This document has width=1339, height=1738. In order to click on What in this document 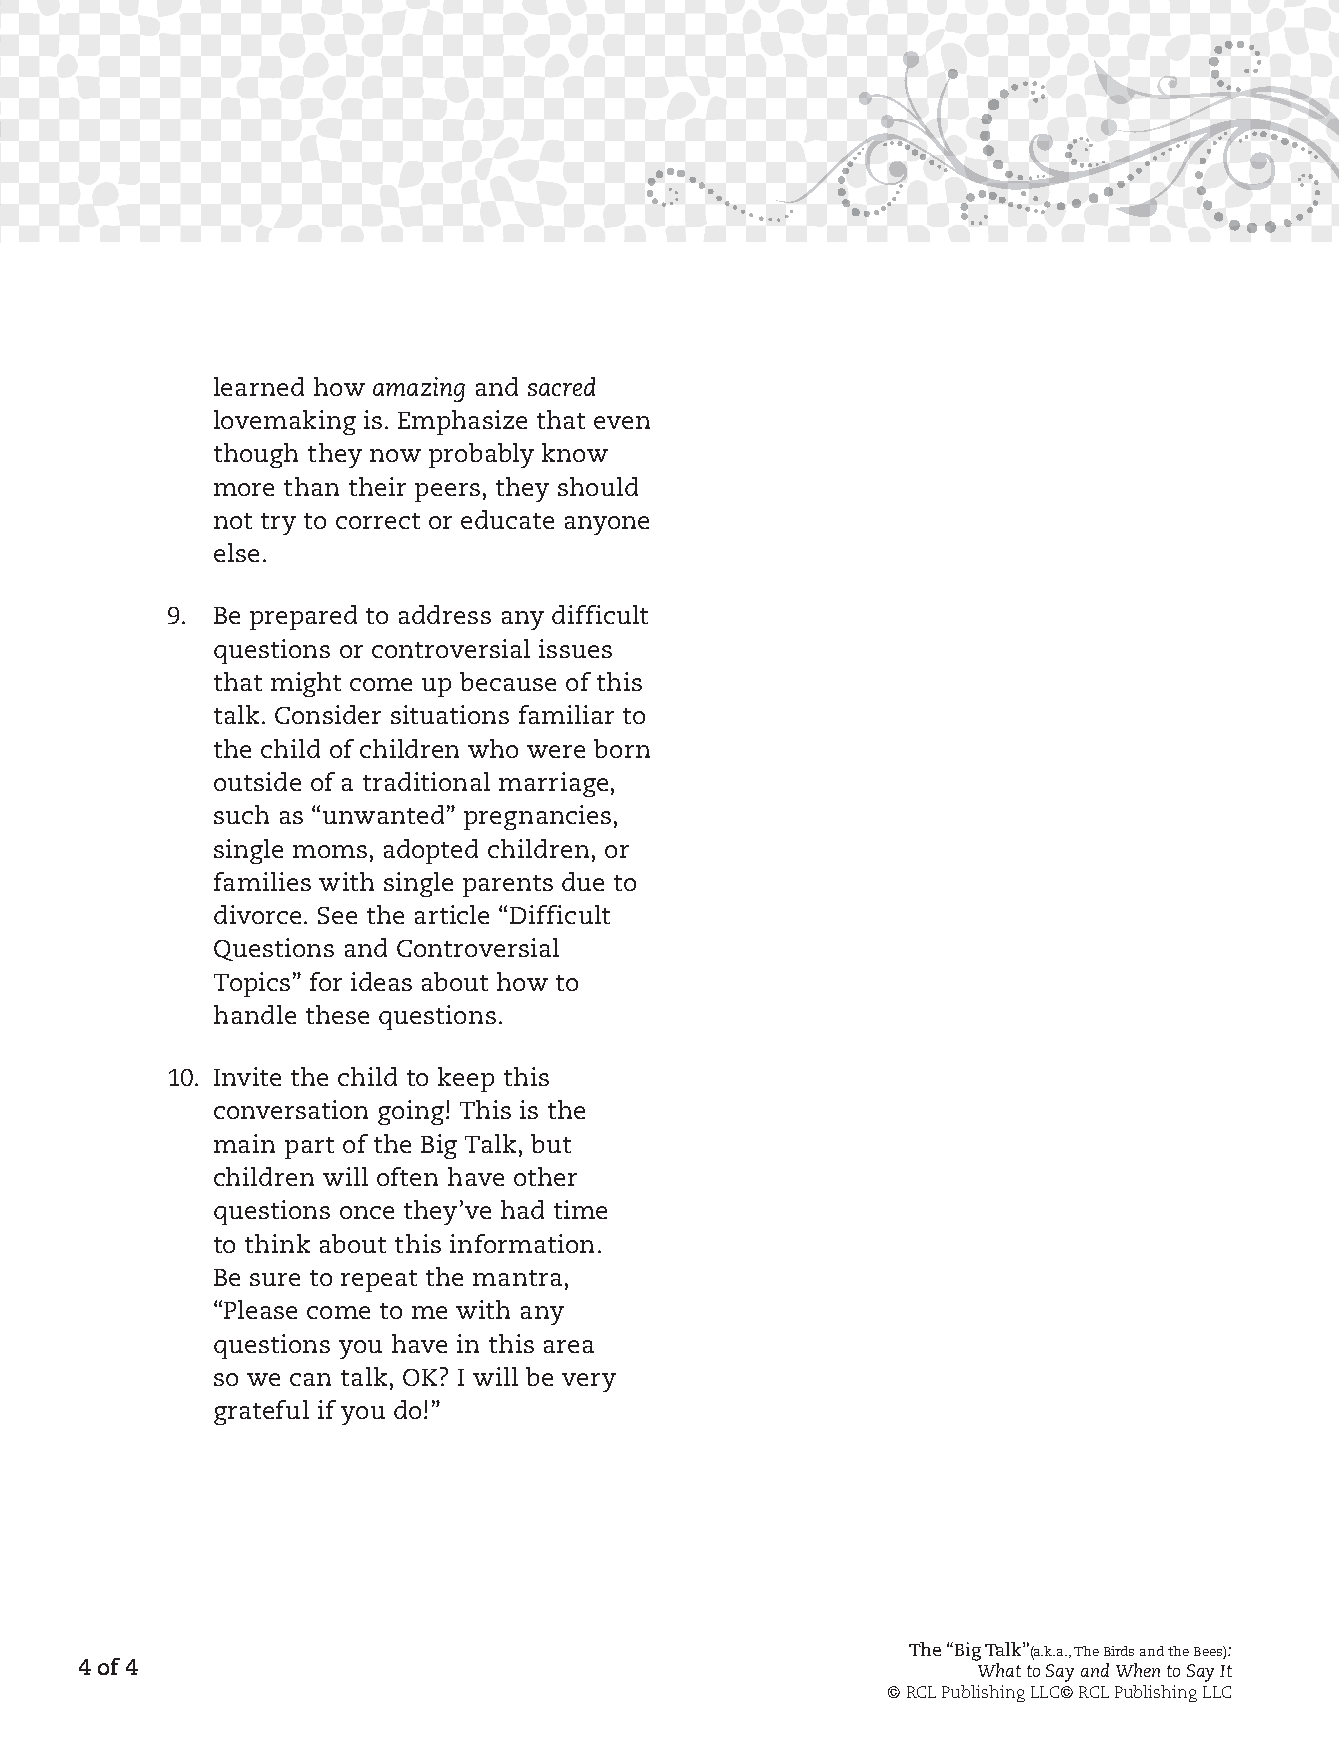, I will do `click(999, 1670)`.
